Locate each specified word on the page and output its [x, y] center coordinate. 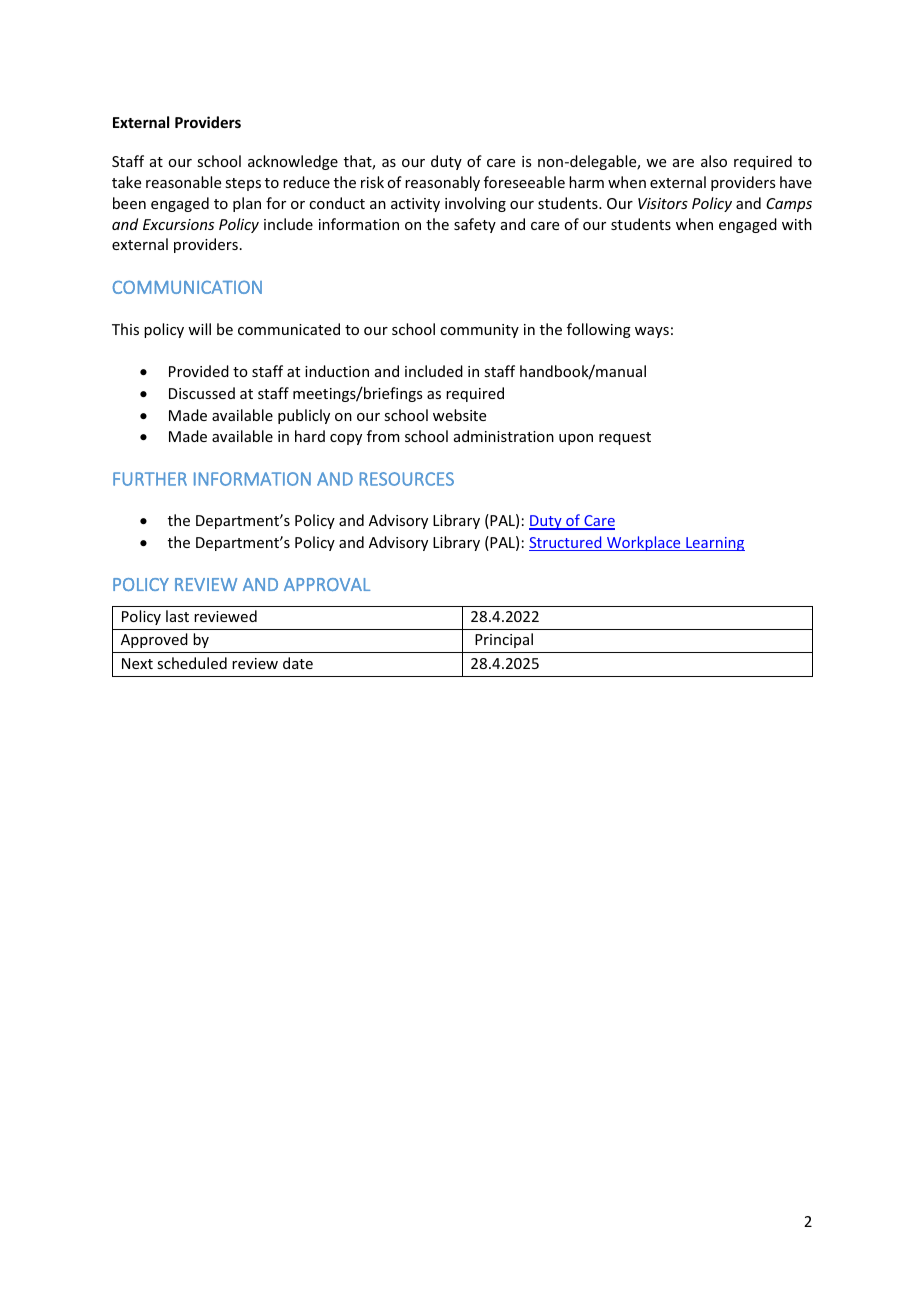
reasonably [442, 183]
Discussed [202, 393]
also [714, 161]
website [459, 415]
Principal [504, 640]
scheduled [192, 663]
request [625, 438]
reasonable [183, 182]
